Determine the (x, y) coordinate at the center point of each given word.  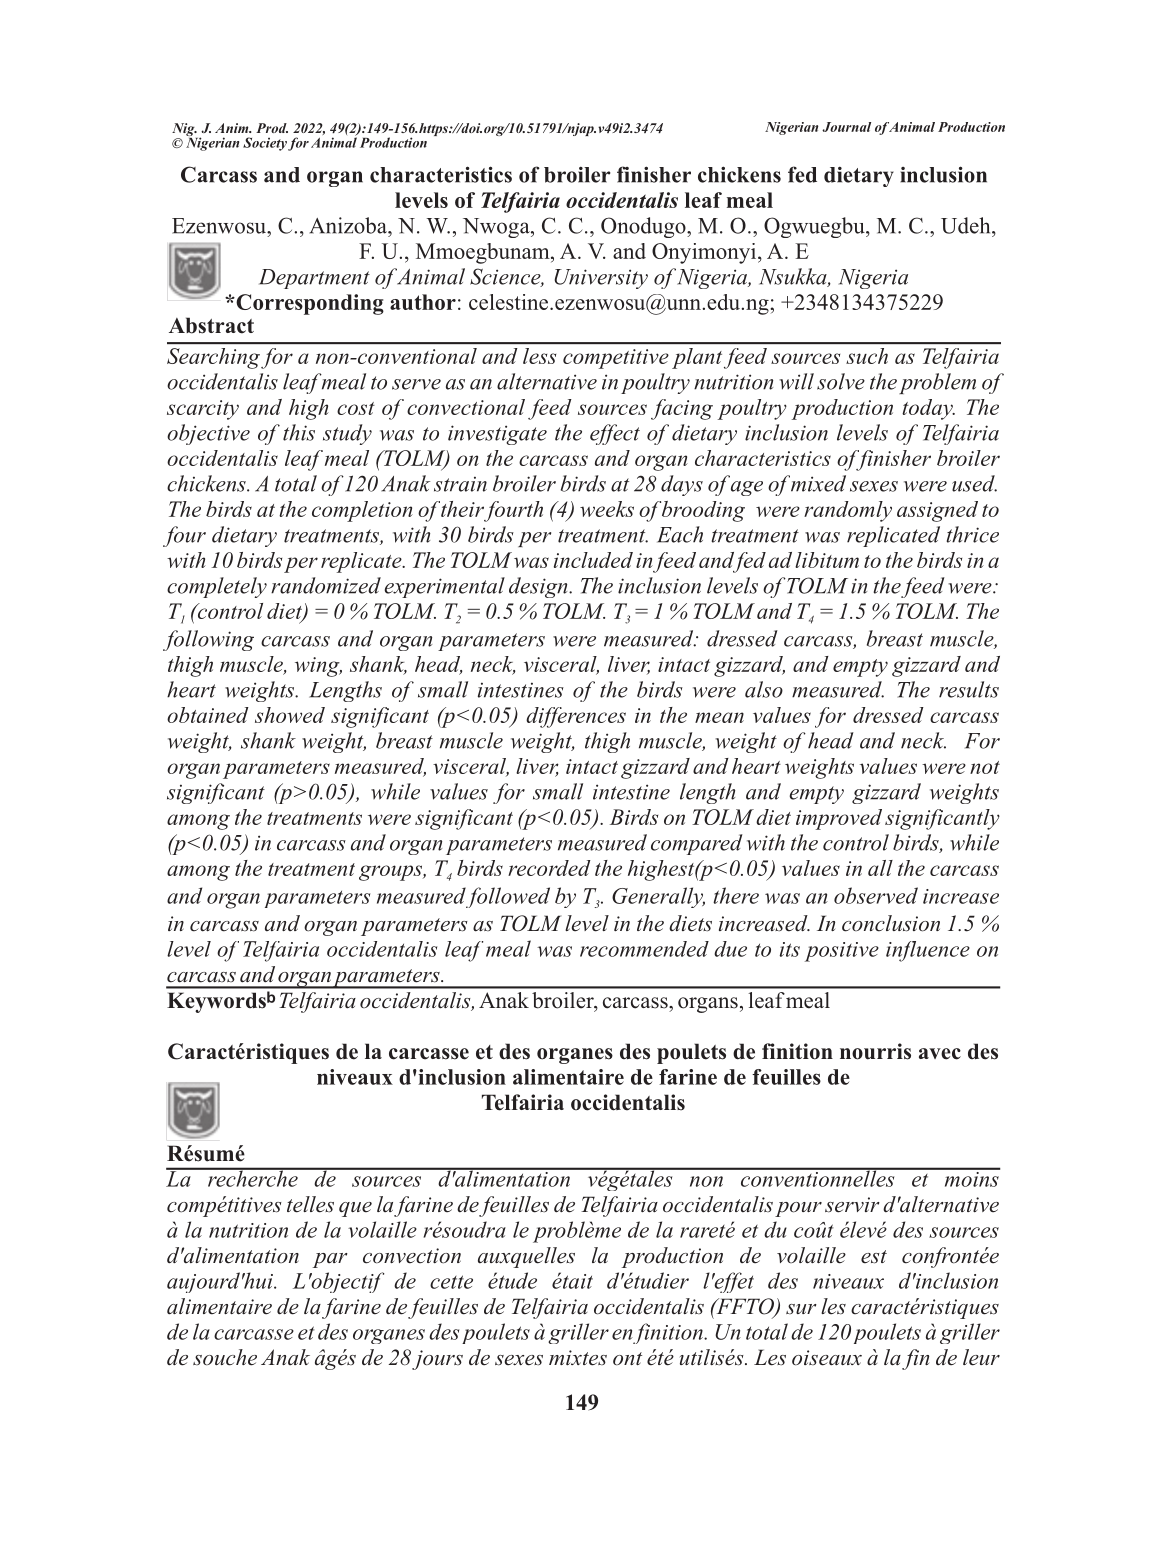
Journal (846, 127)
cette (451, 1282)
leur (981, 1357)
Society (265, 144)
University (601, 279)
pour (798, 1209)
